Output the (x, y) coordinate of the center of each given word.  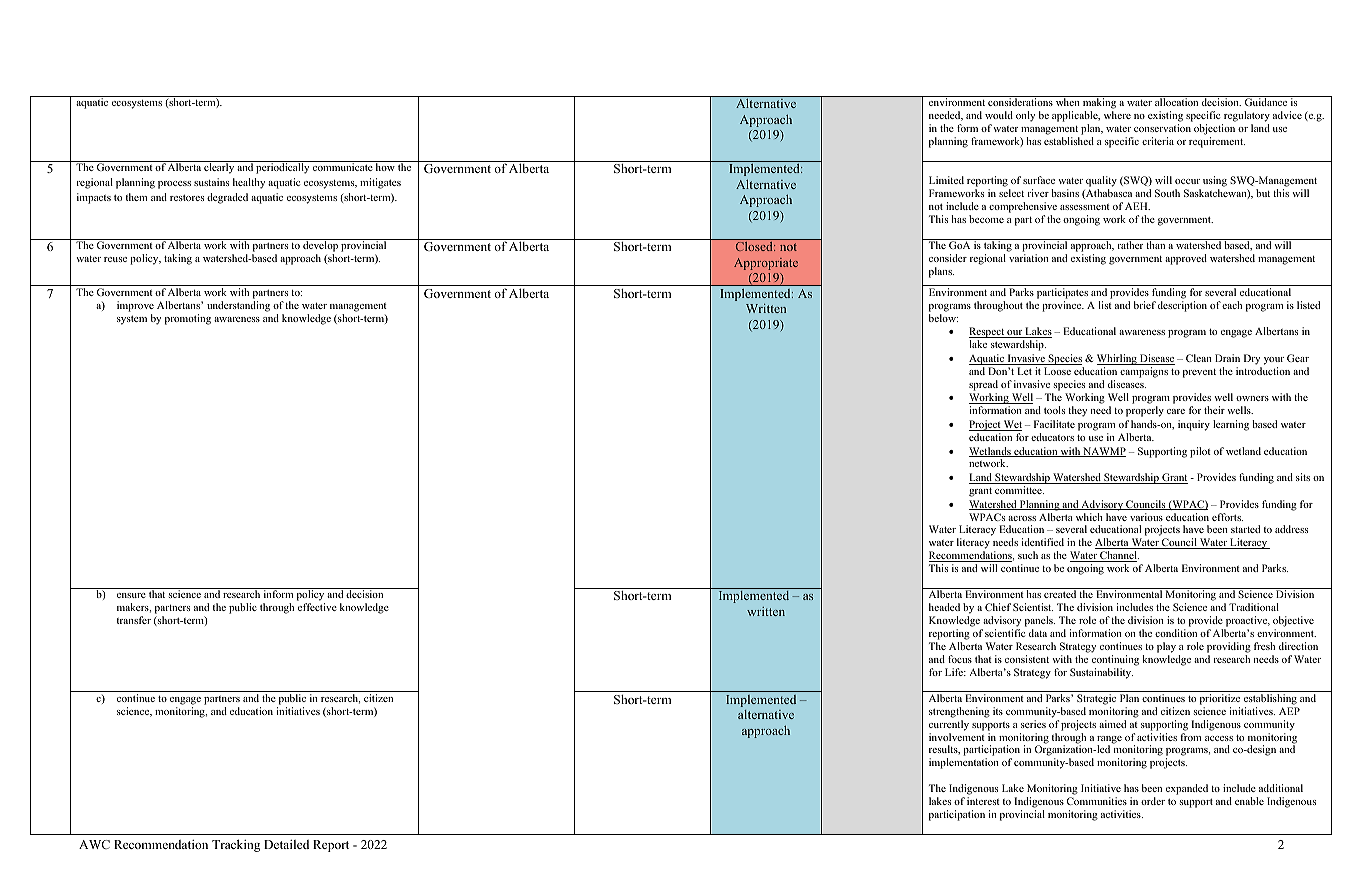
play (1166, 647)
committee (1019, 490)
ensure (131, 595)
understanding (238, 306)
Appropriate (766, 264)
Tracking (236, 845)
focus (960, 659)
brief (1145, 305)
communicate (343, 167)
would (999, 115)
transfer (134, 620)
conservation (1162, 128)
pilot (1200, 452)
